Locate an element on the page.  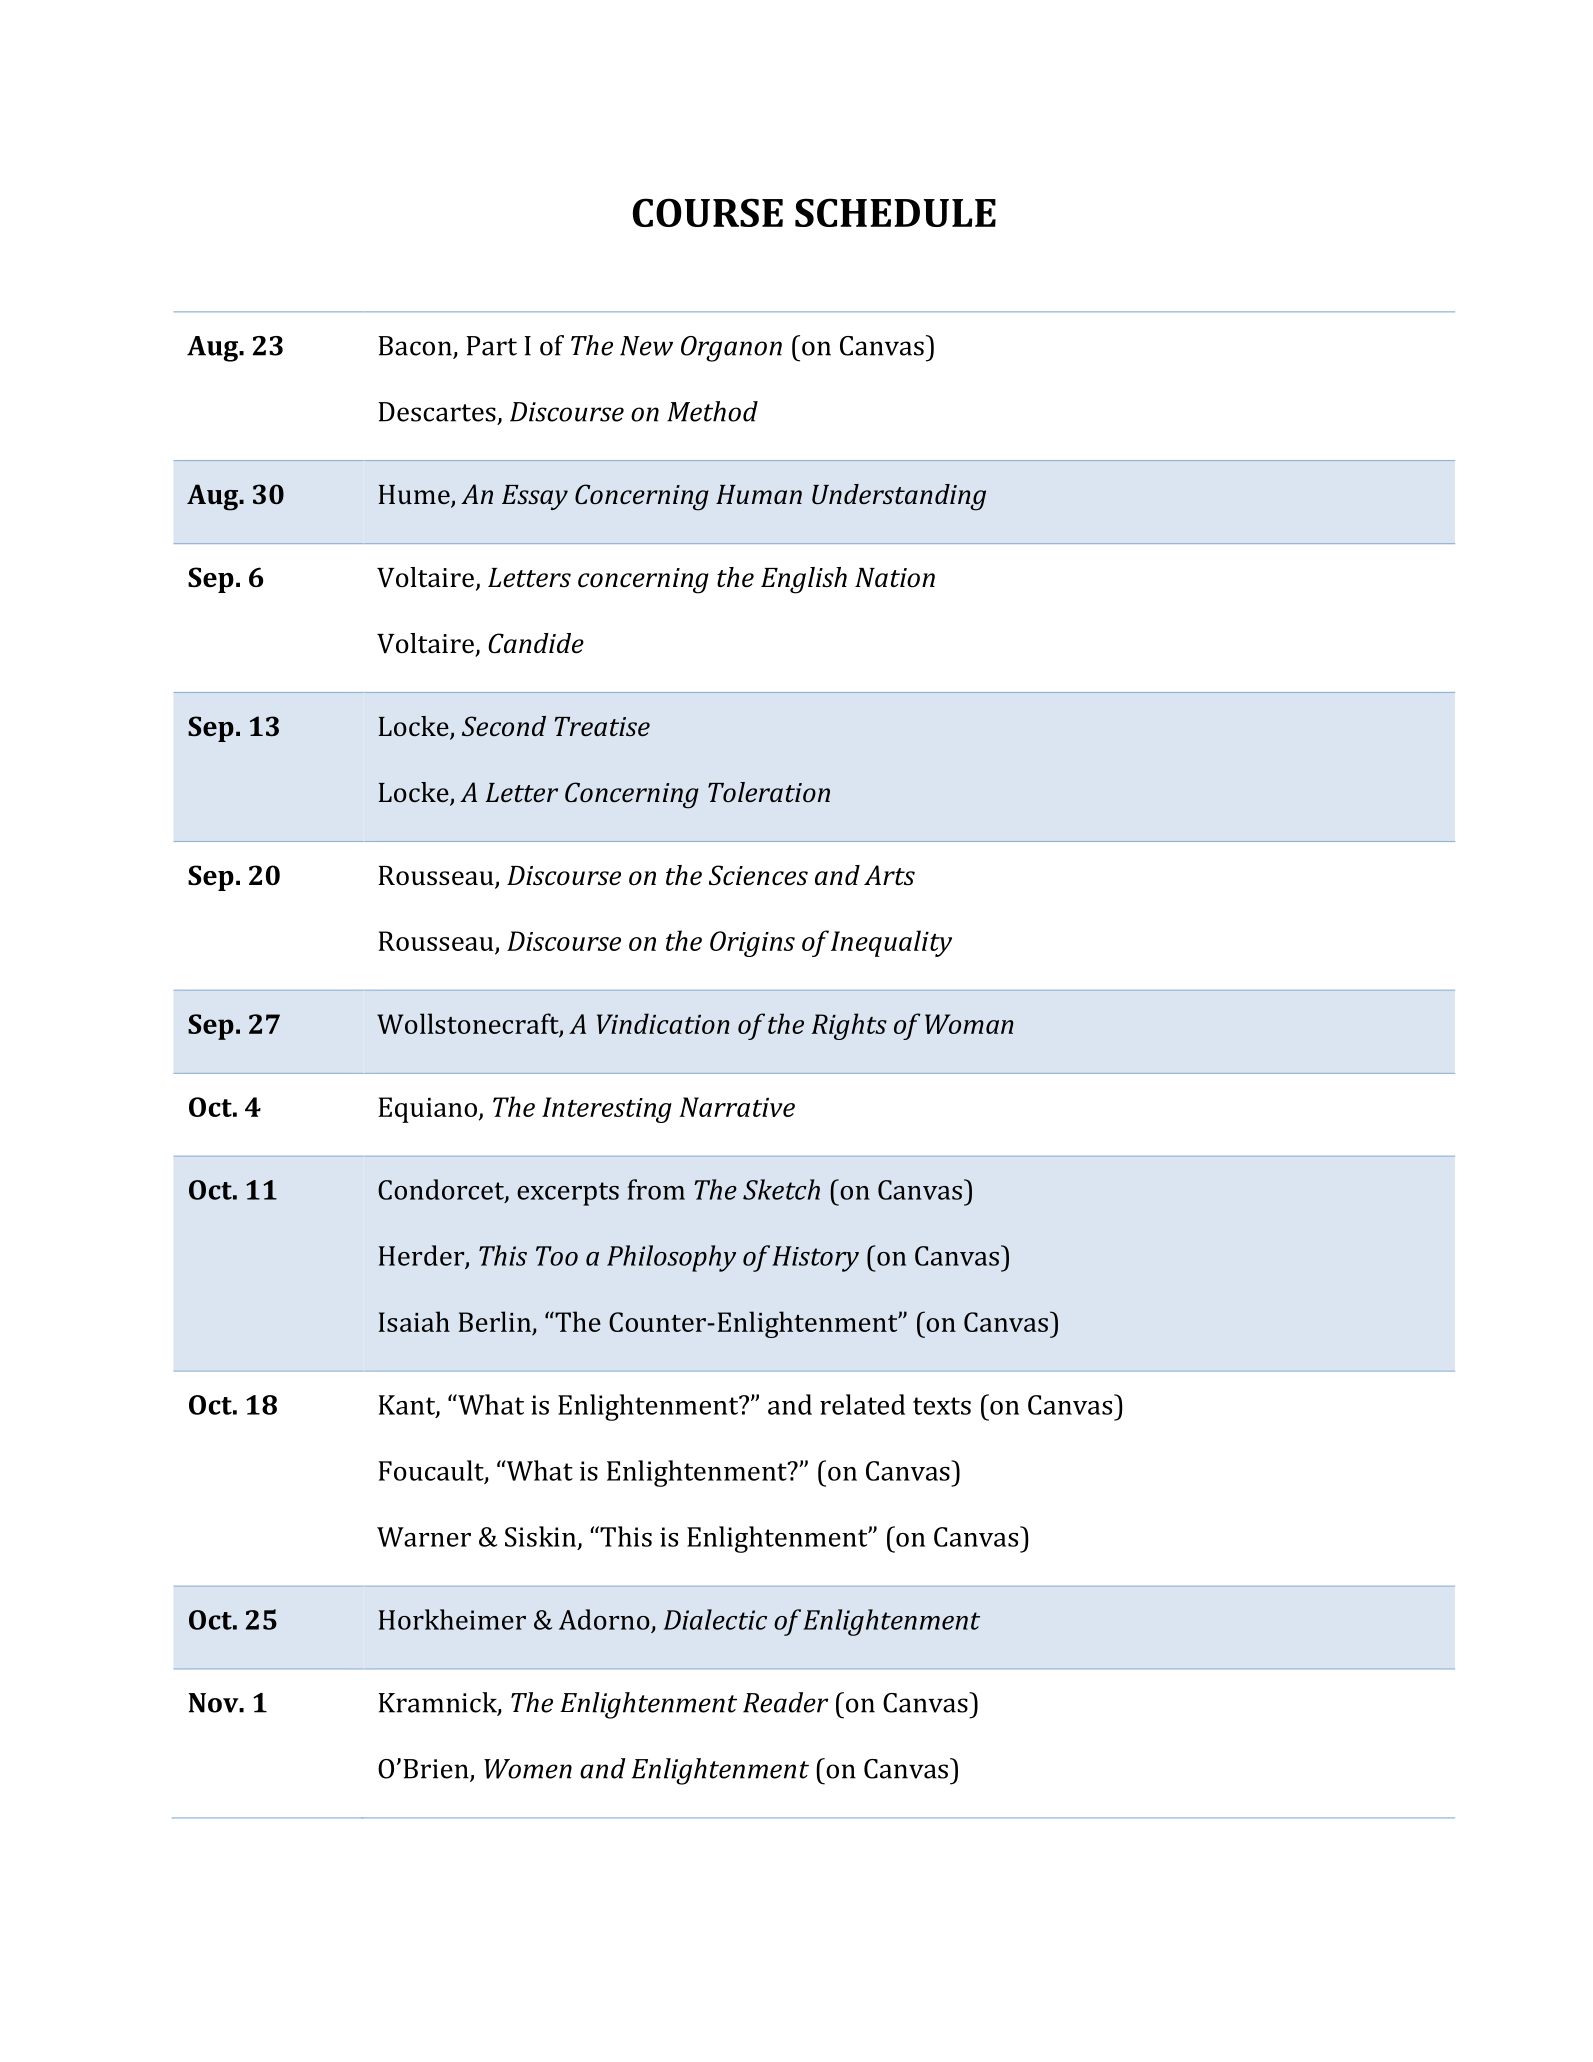
Second is located at coordinates (504, 726).
